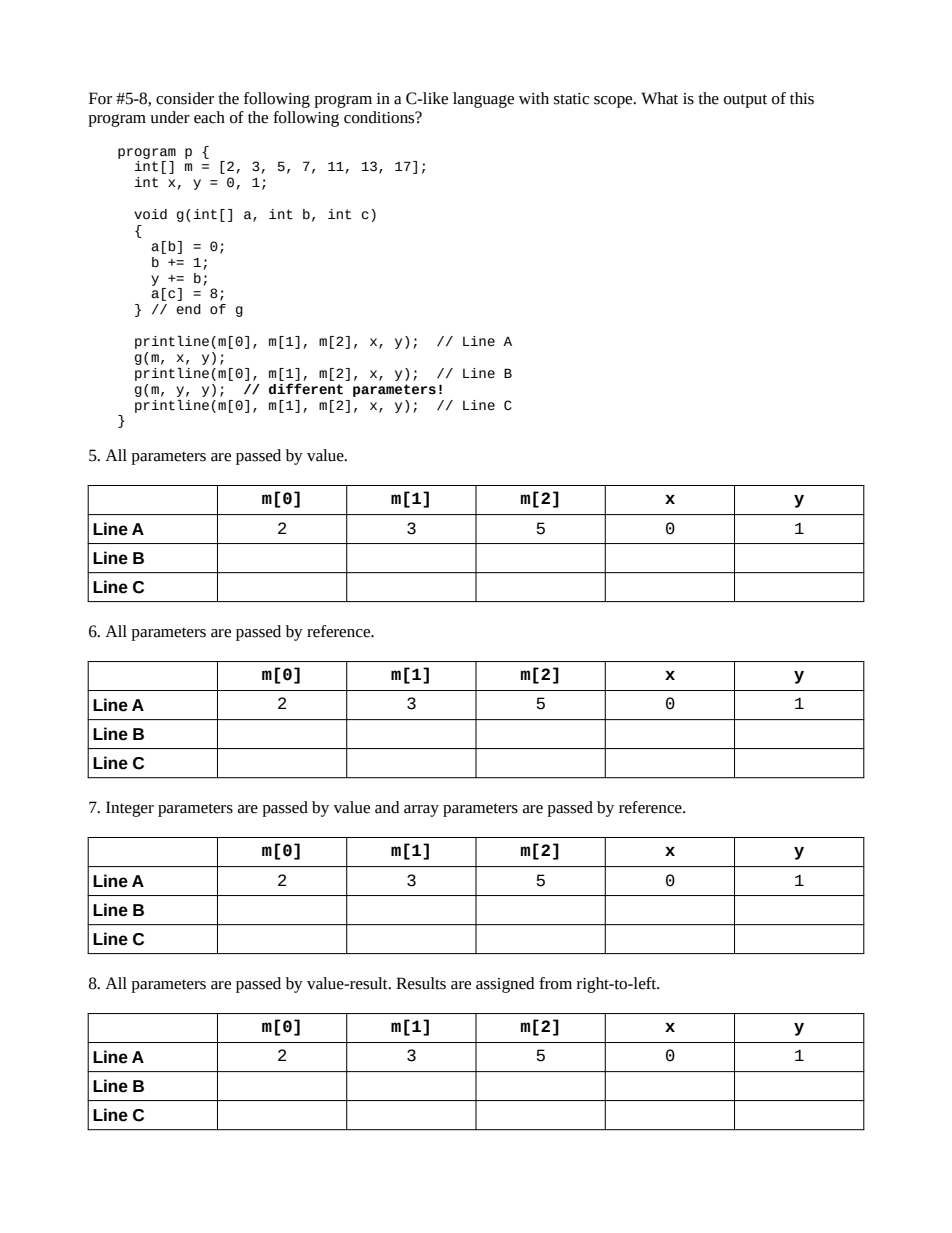 This image has height=1233, width=952. I want to click on different, so click(306, 389).
